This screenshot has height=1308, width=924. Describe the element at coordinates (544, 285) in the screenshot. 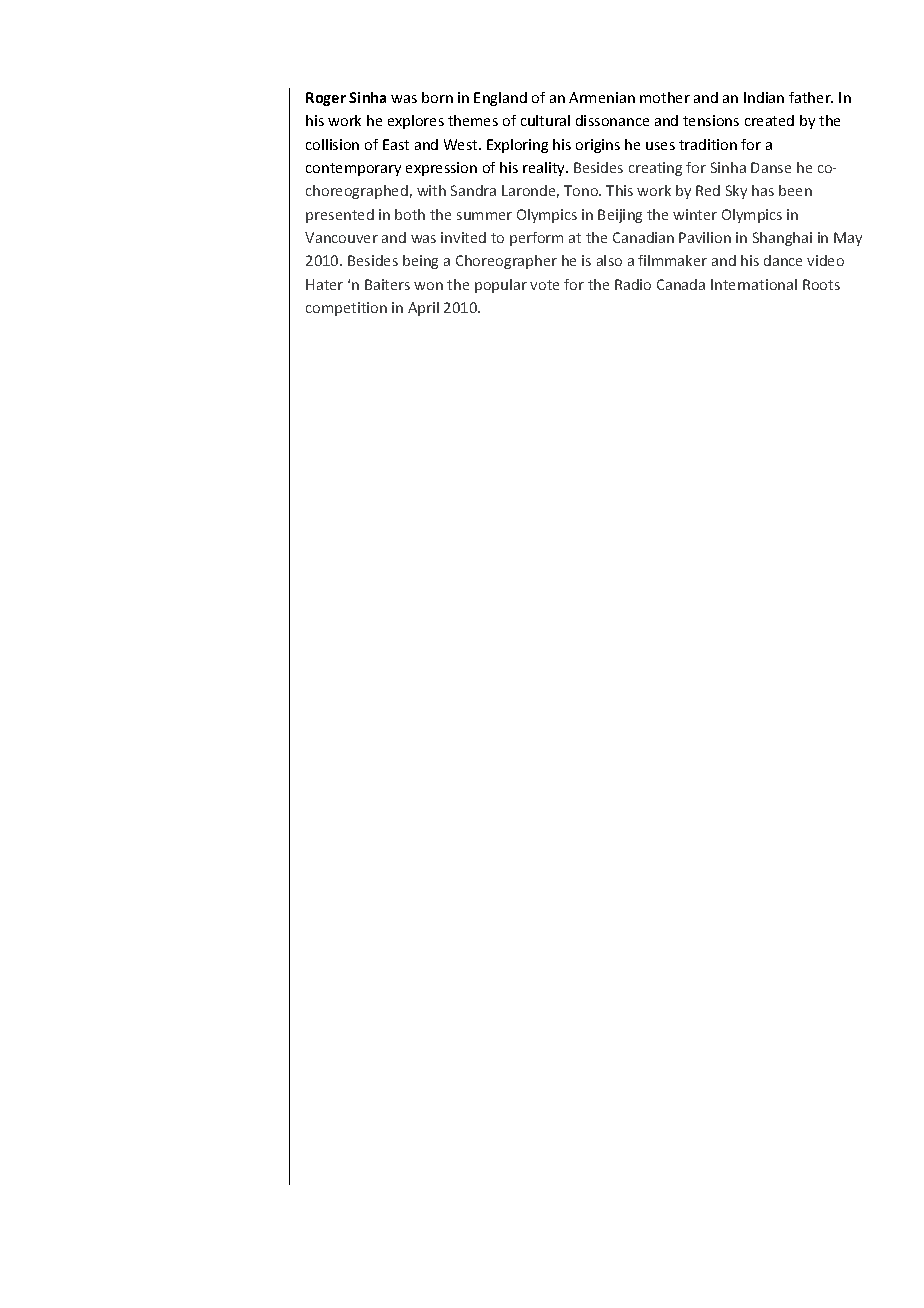

I see `vote` at that location.
